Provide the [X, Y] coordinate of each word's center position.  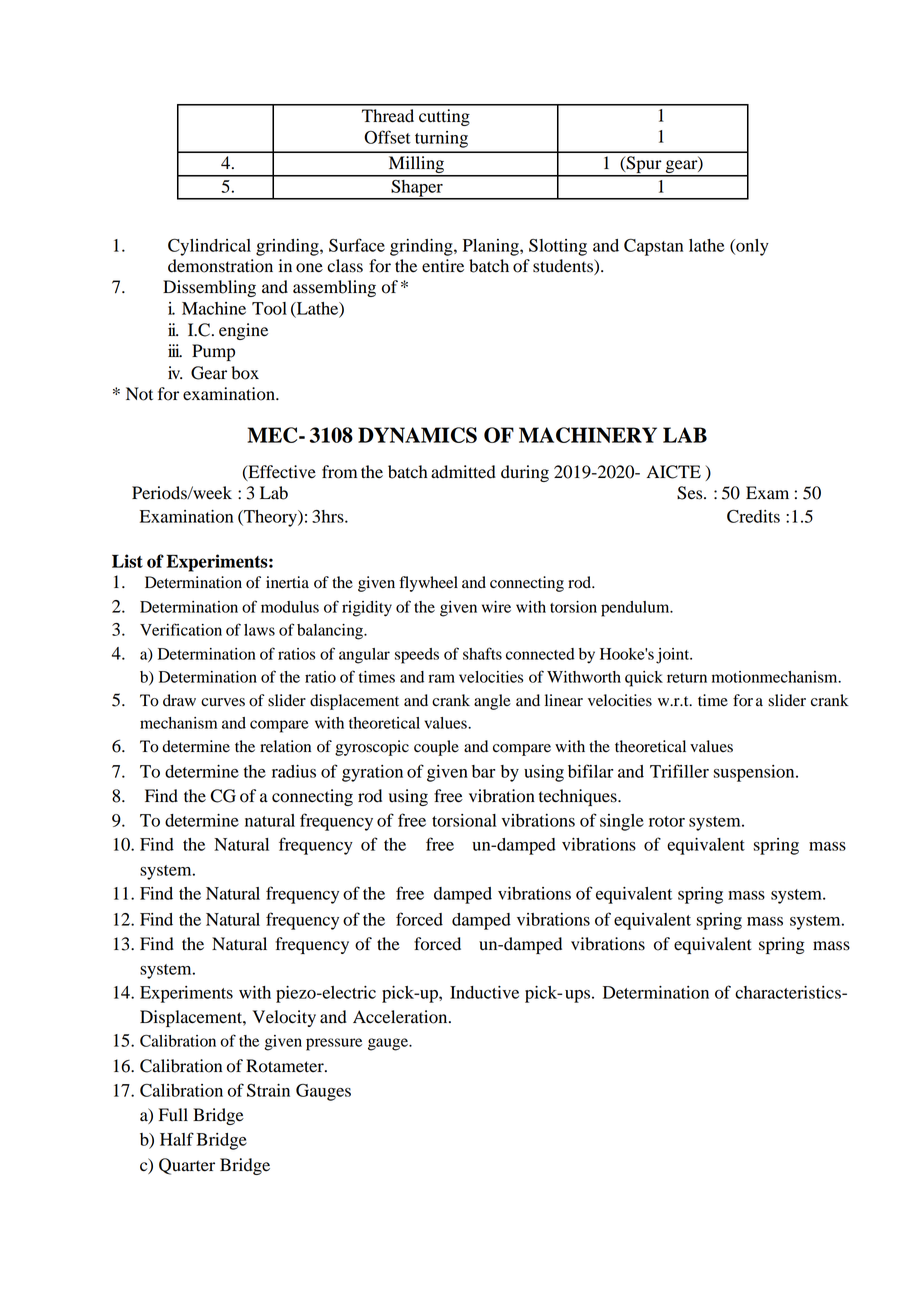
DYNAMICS [417, 435]
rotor [667, 821]
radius [294, 771]
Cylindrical [209, 247]
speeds [417, 656]
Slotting [558, 247]
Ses [691, 493]
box [245, 373]
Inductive [484, 992]
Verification [181, 629]
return [687, 678]
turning [441, 139]
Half [177, 1139]
